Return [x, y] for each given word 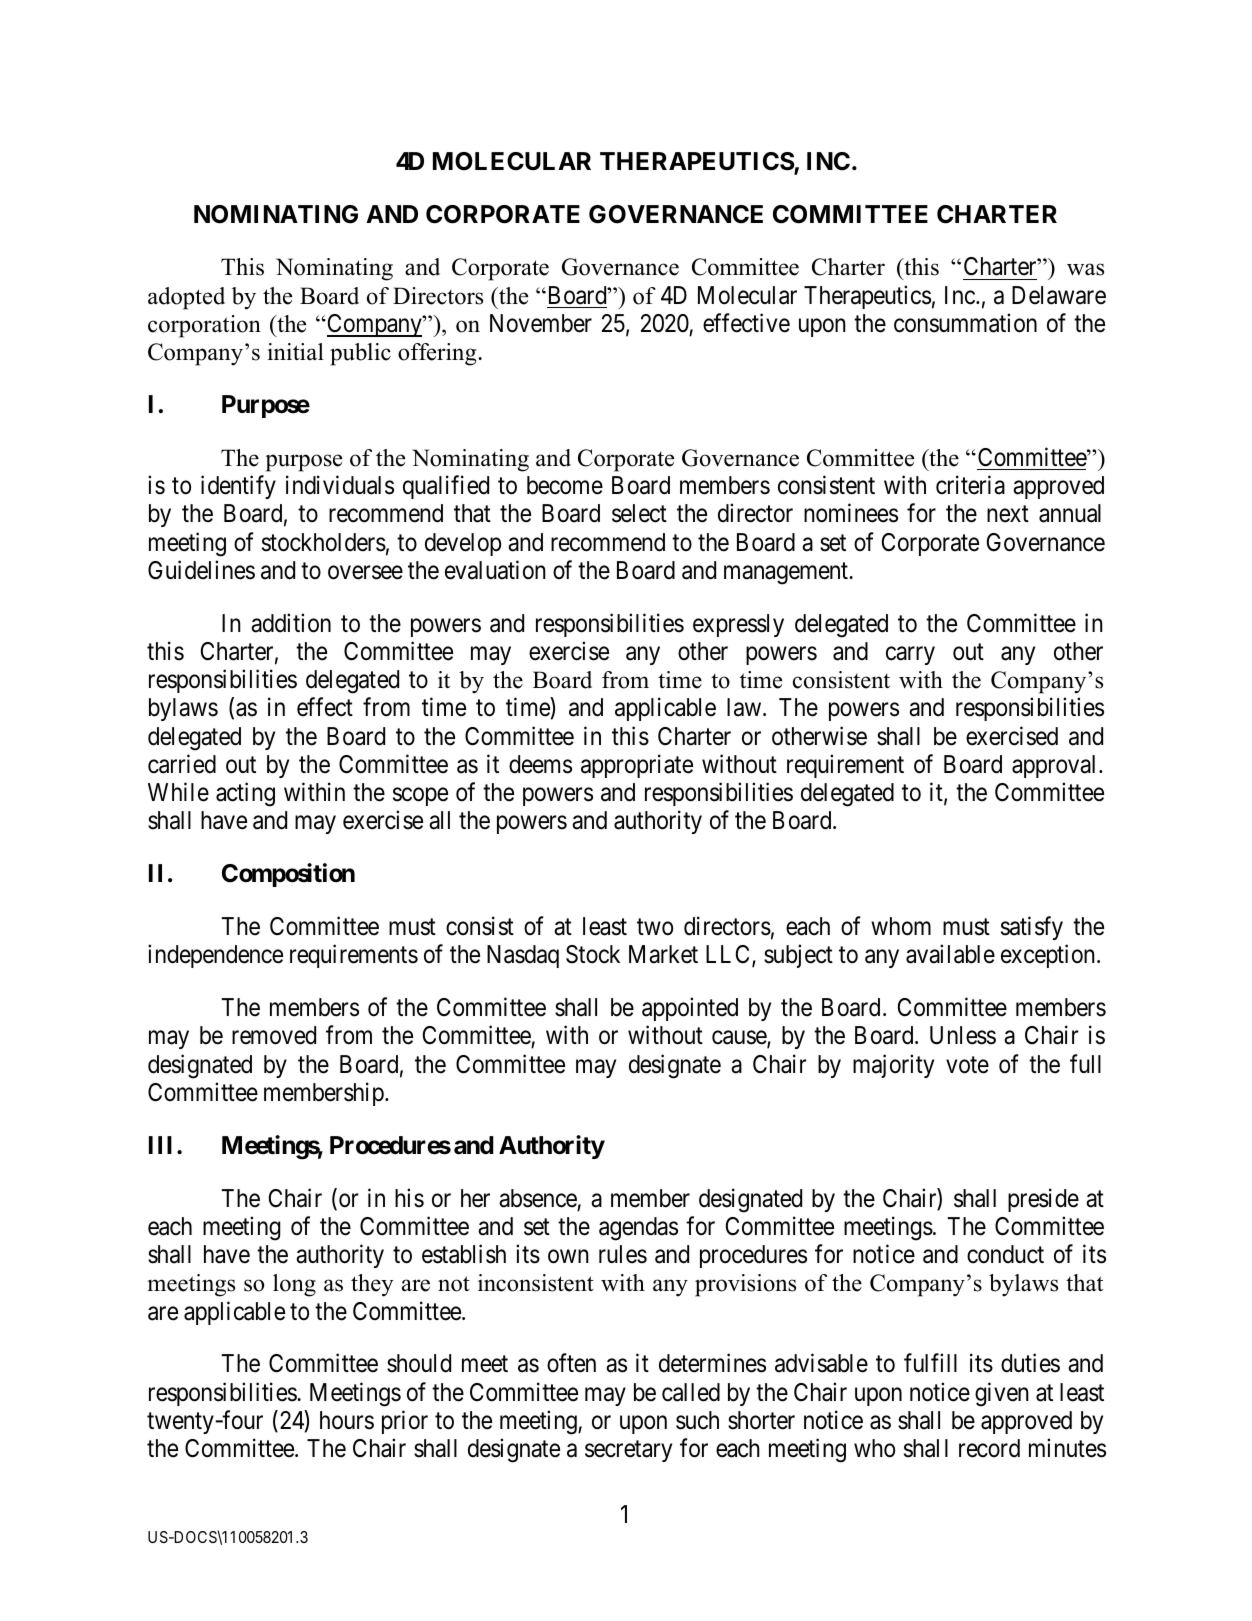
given [1002, 1394]
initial [295, 351]
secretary [628, 1451]
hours [347, 1420]
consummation [965, 323]
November [541, 323]
